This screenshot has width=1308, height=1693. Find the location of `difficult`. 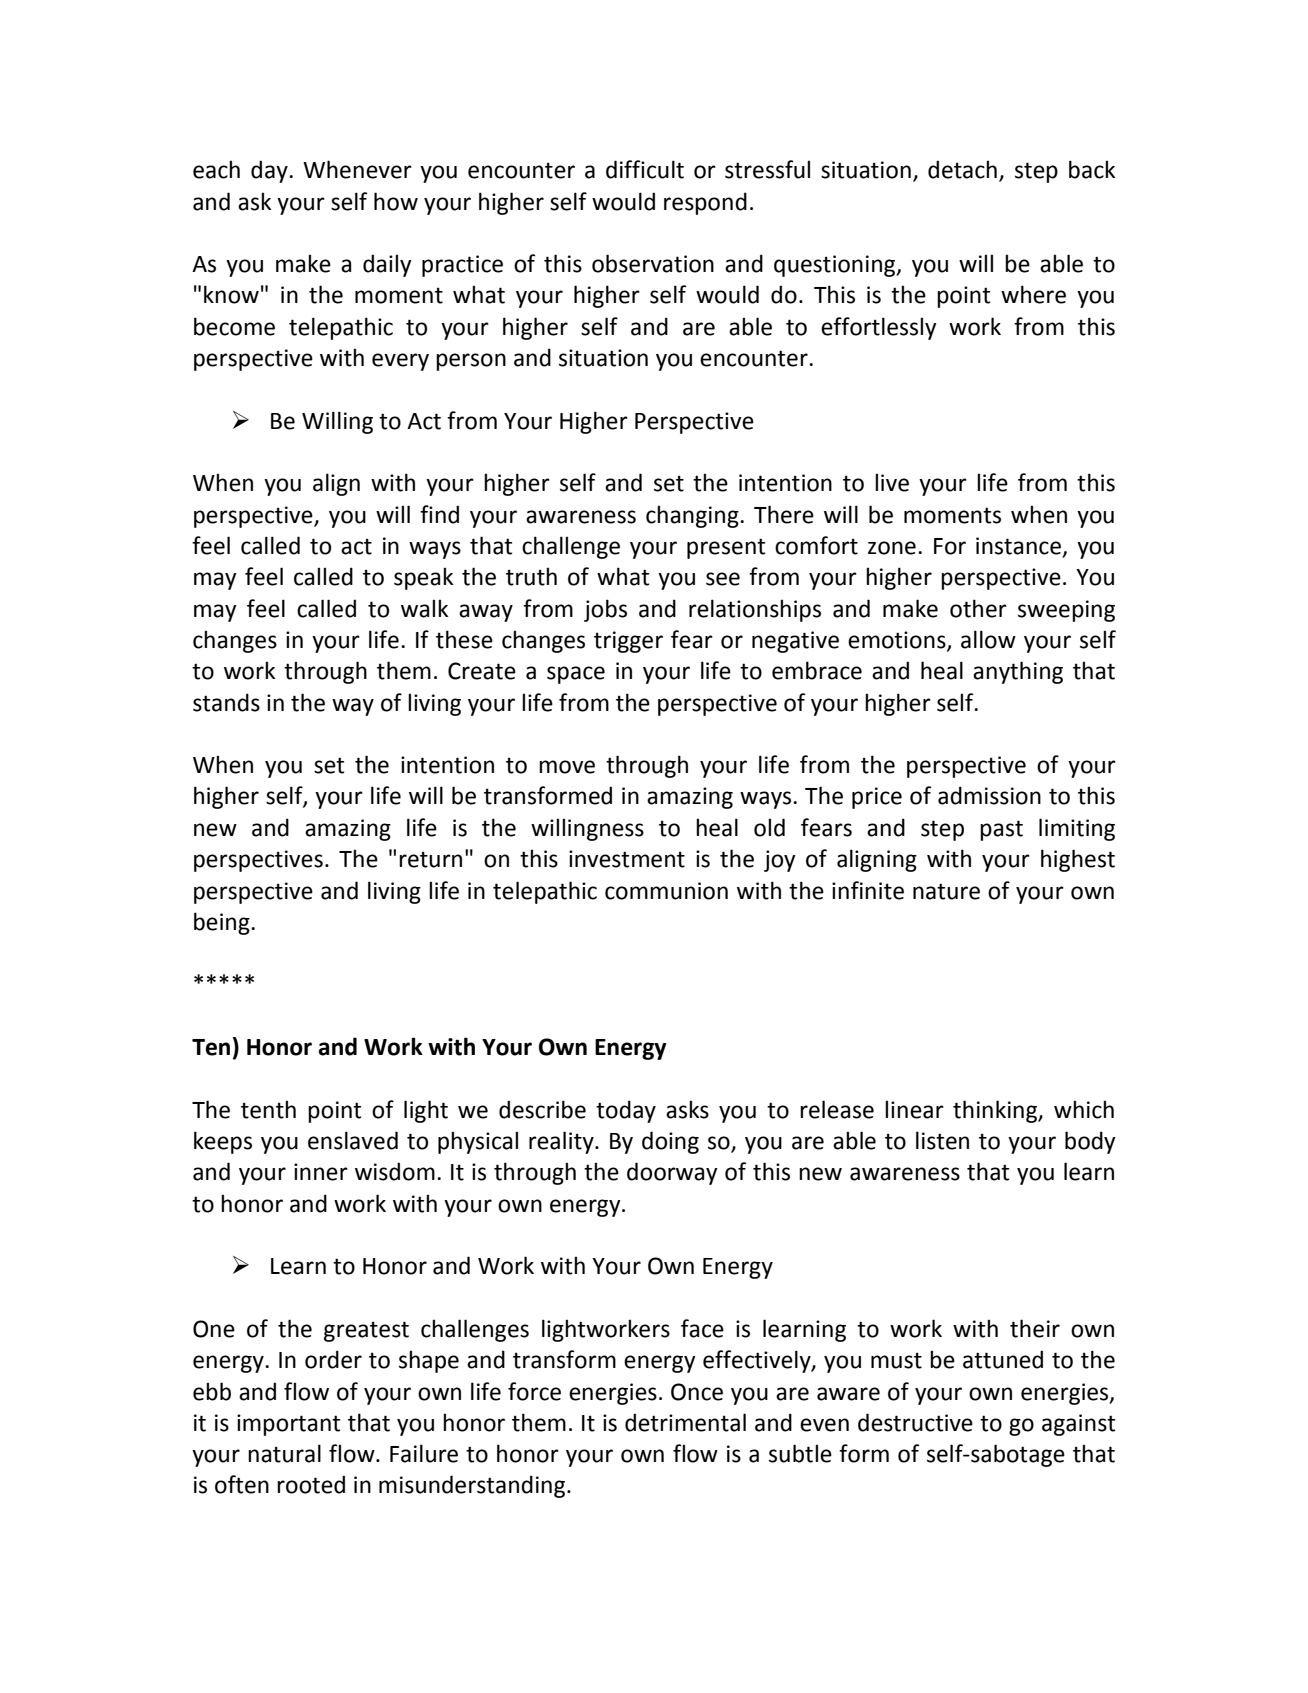

difficult is located at coordinates (645, 169).
